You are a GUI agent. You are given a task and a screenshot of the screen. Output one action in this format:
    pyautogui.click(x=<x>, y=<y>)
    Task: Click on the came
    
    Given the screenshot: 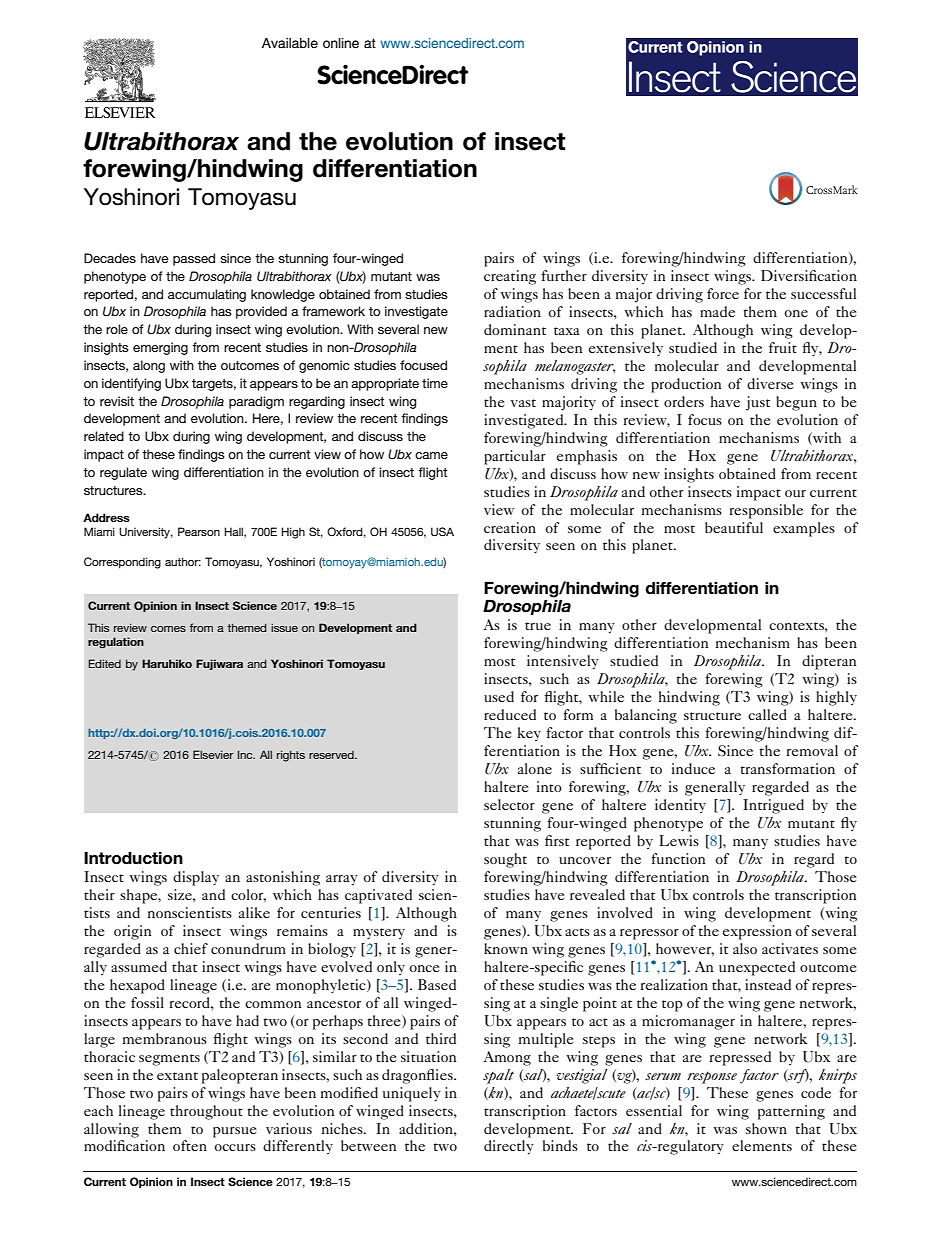 What is the action you would take?
    pyautogui.click(x=431, y=455)
